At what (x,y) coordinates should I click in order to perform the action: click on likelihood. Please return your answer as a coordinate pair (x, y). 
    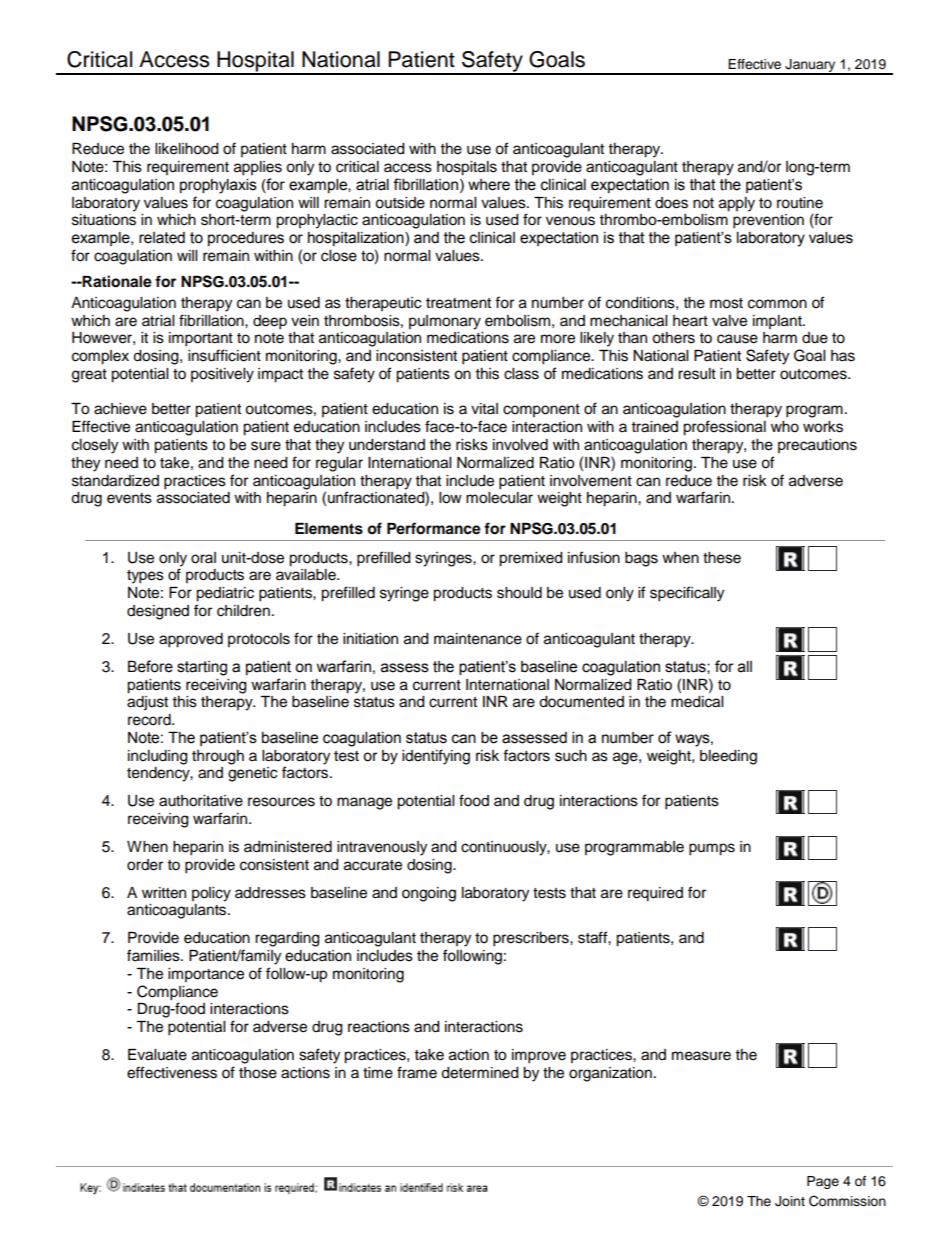
    Looking at the image, I should click on (187, 149).
